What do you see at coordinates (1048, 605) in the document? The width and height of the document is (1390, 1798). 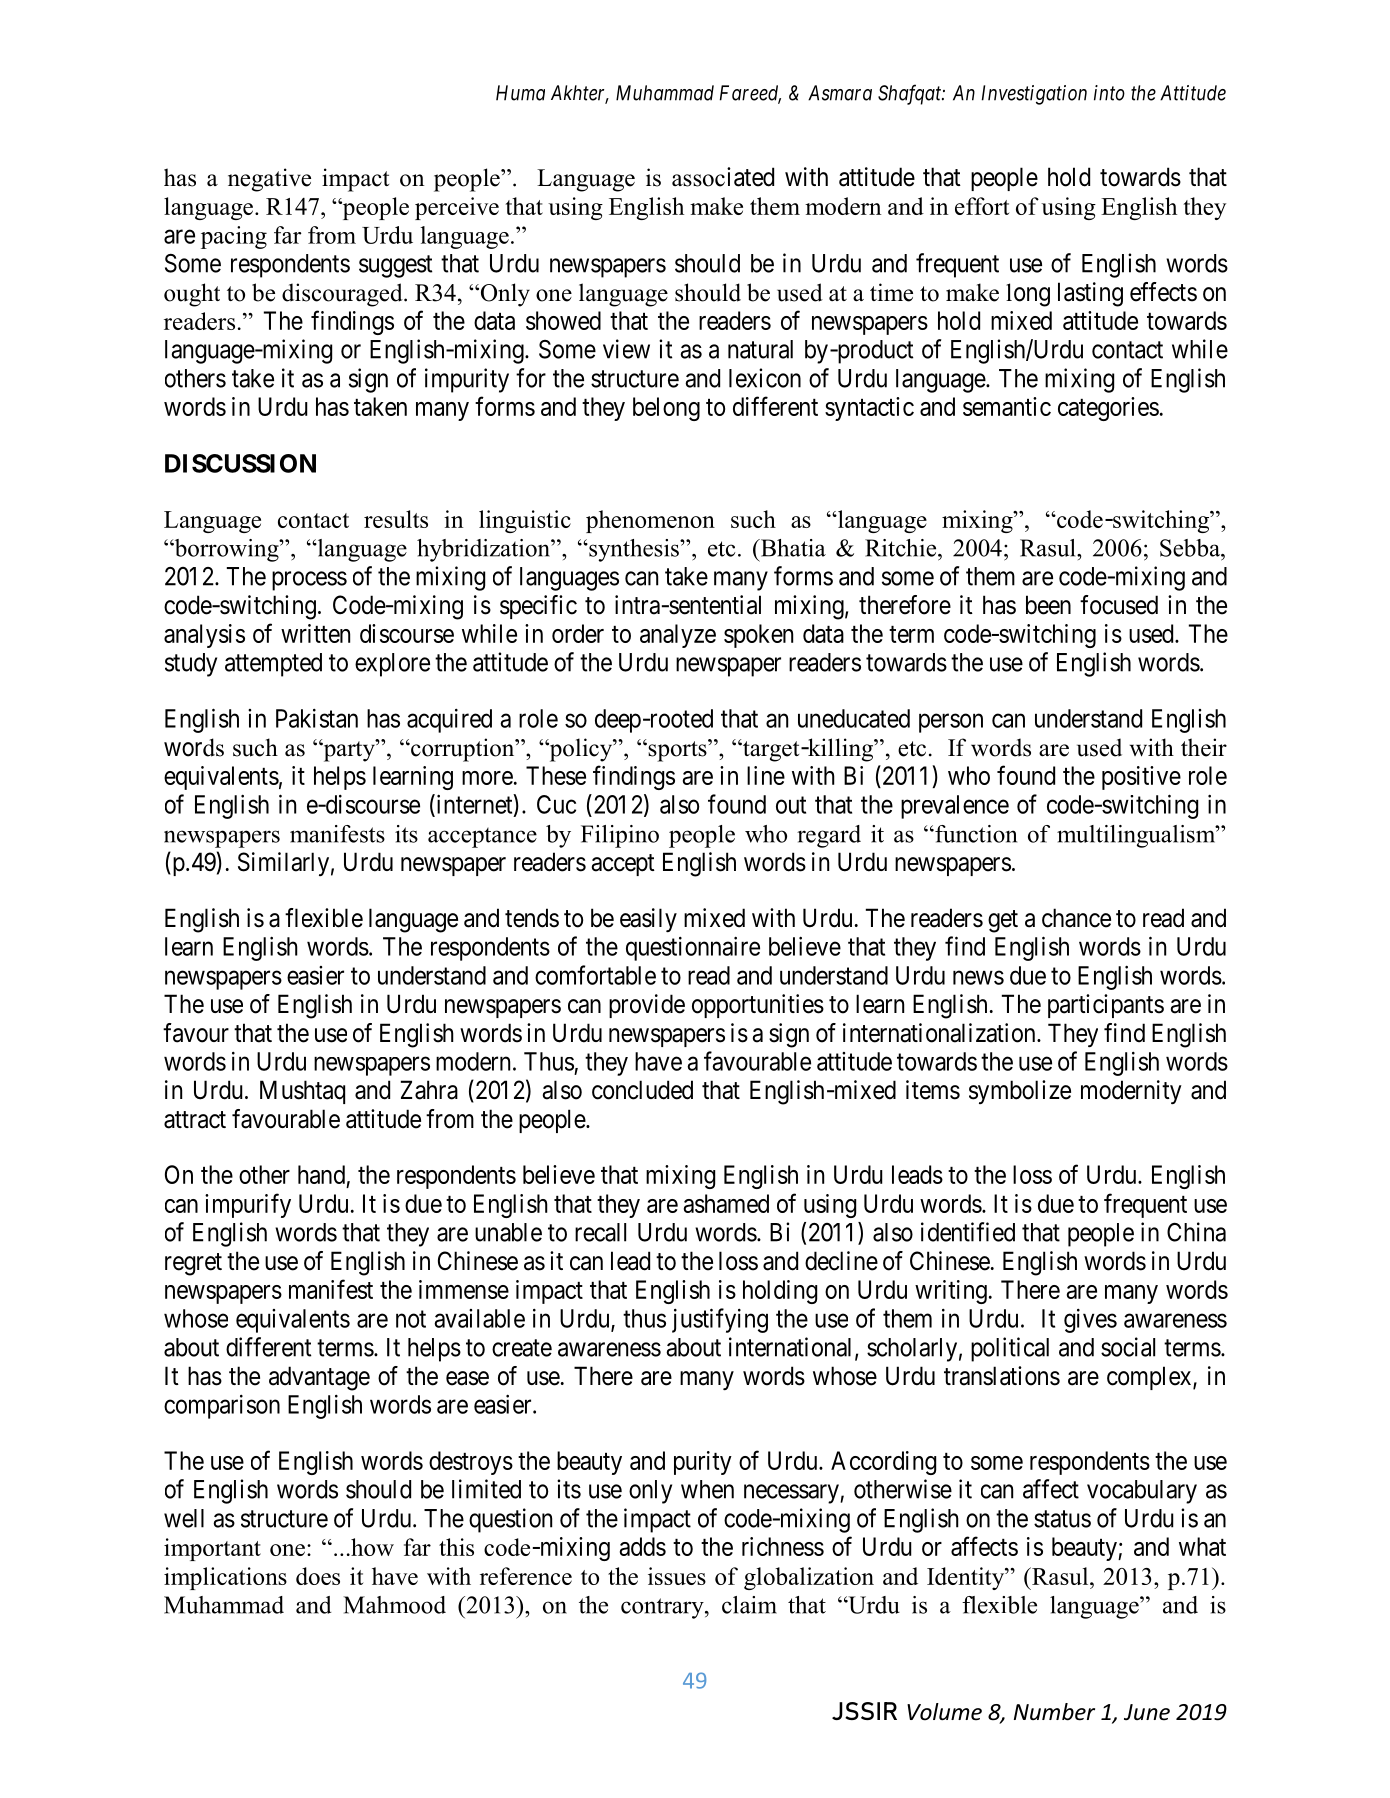 I see `been` at bounding box center [1048, 605].
